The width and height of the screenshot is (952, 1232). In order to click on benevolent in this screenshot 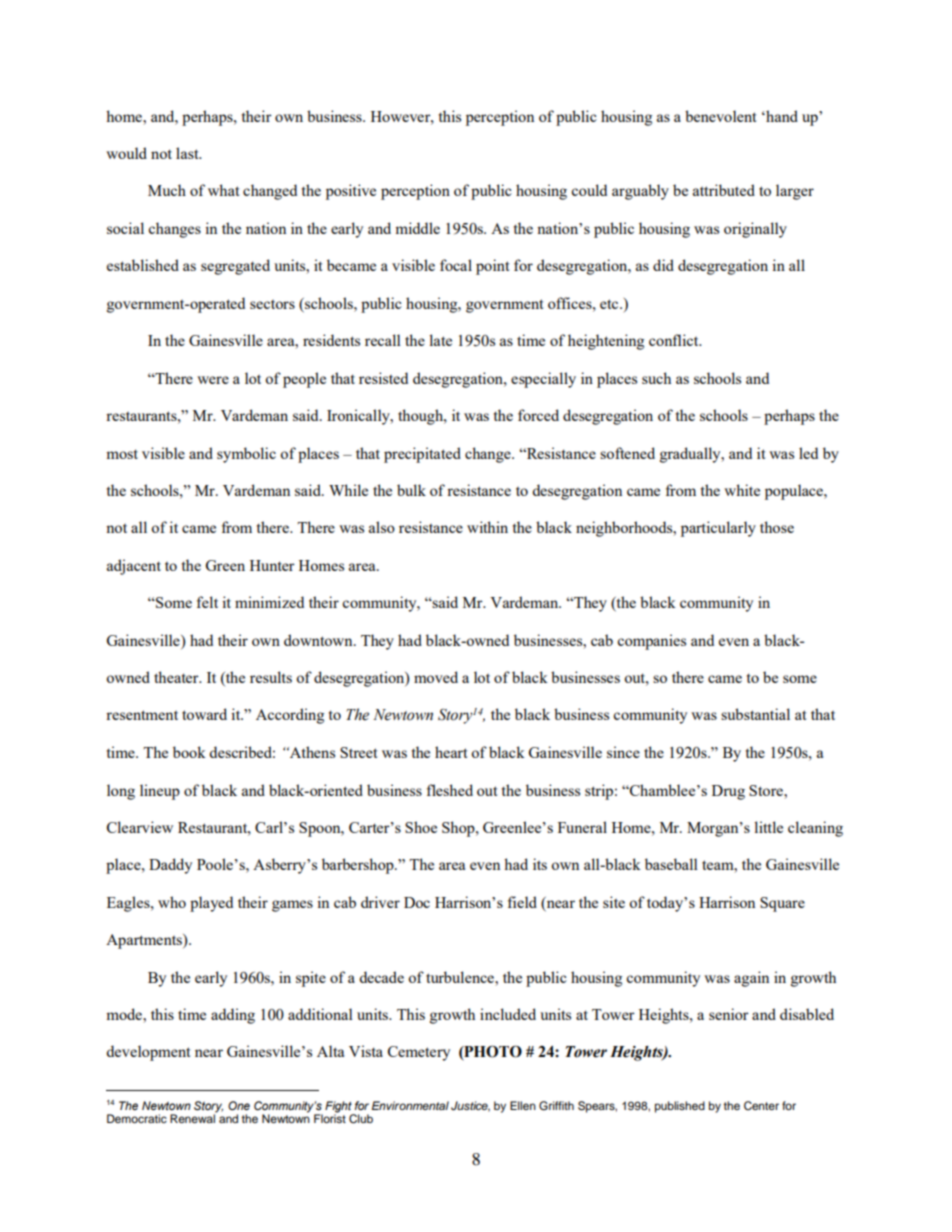, I will do `click(720, 116)`.
